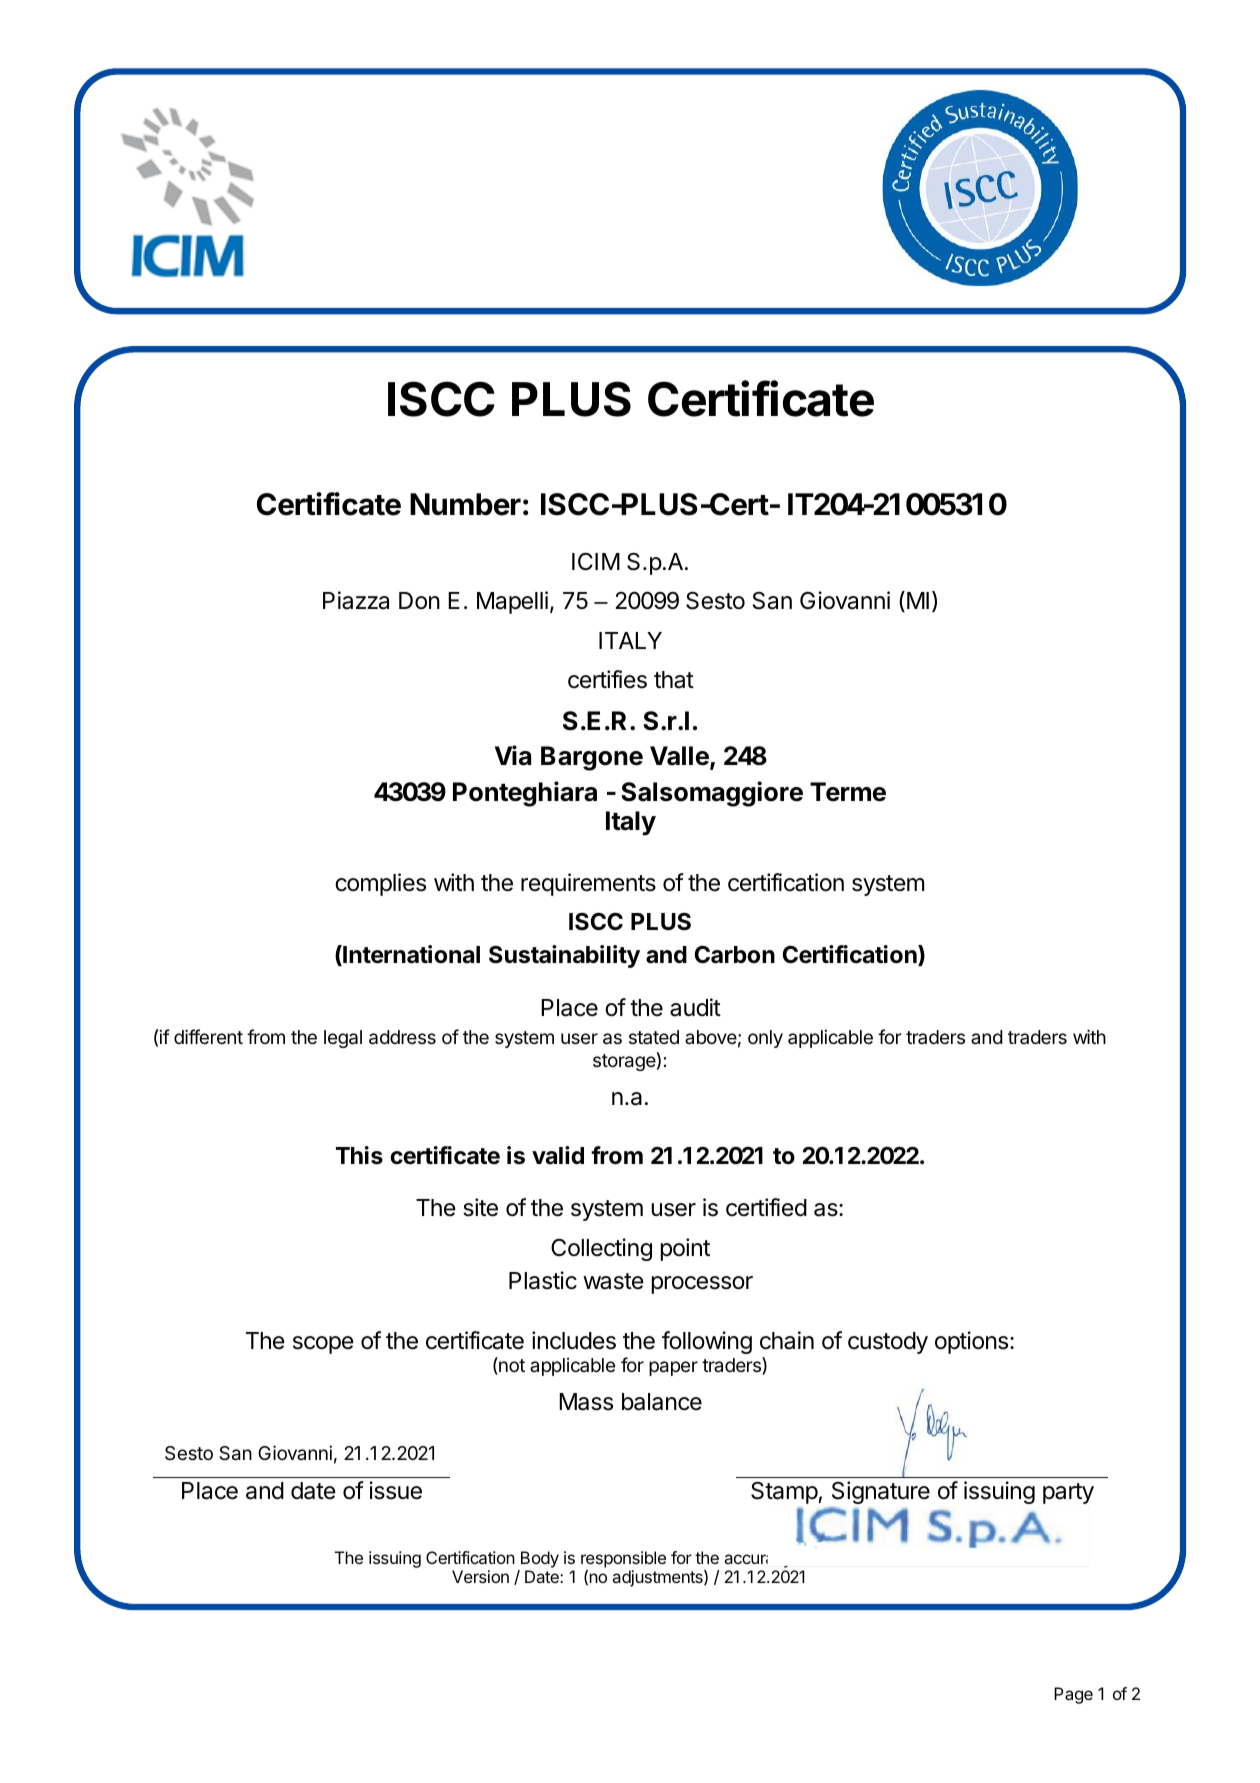  What do you see at coordinates (654, 1037) in the screenshot?
I see `stated` at bounding box center [654, 1037].
